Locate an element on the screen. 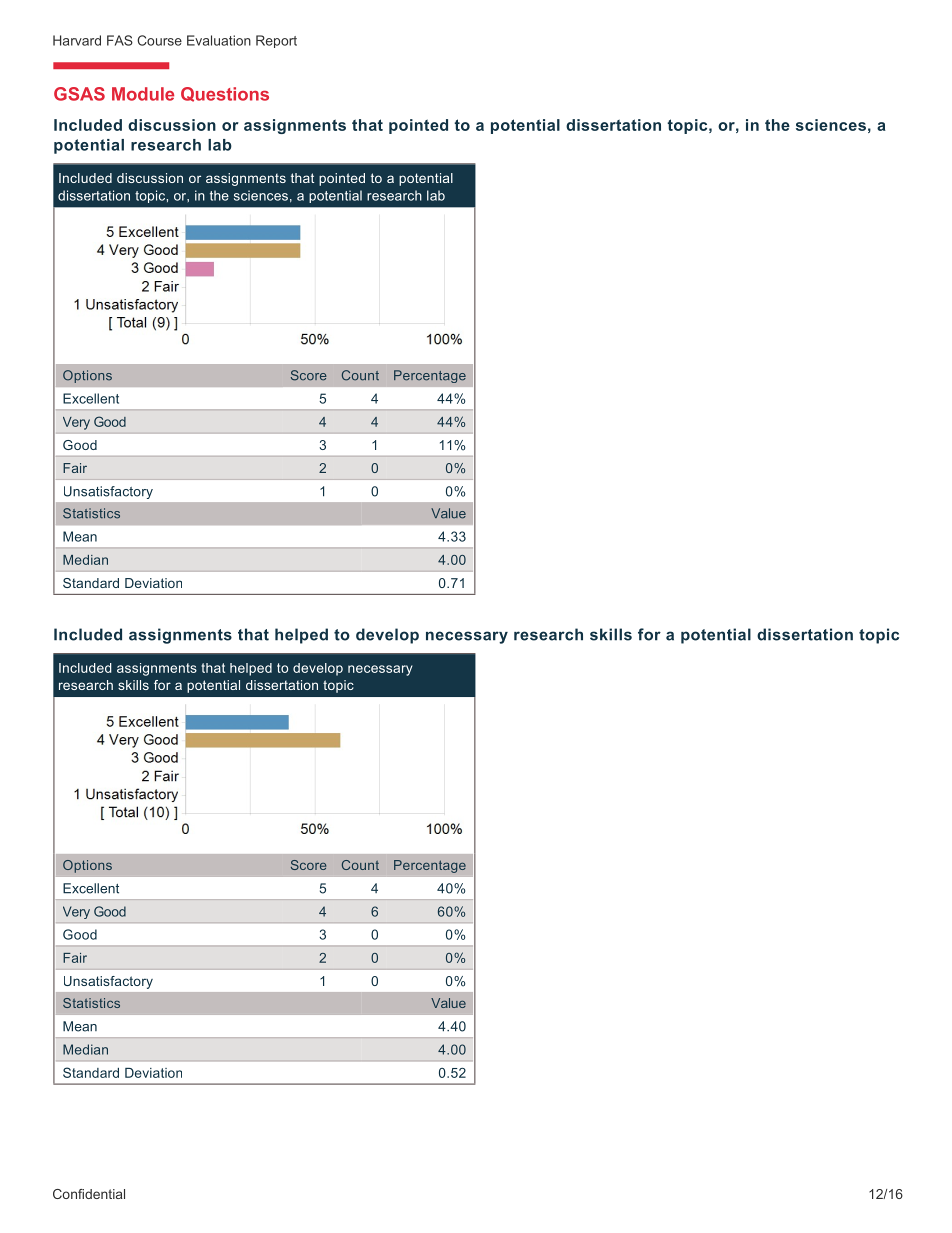 The width and height of the screenshot is (952, 1233). Questions is located at coordinates (225, 94).
